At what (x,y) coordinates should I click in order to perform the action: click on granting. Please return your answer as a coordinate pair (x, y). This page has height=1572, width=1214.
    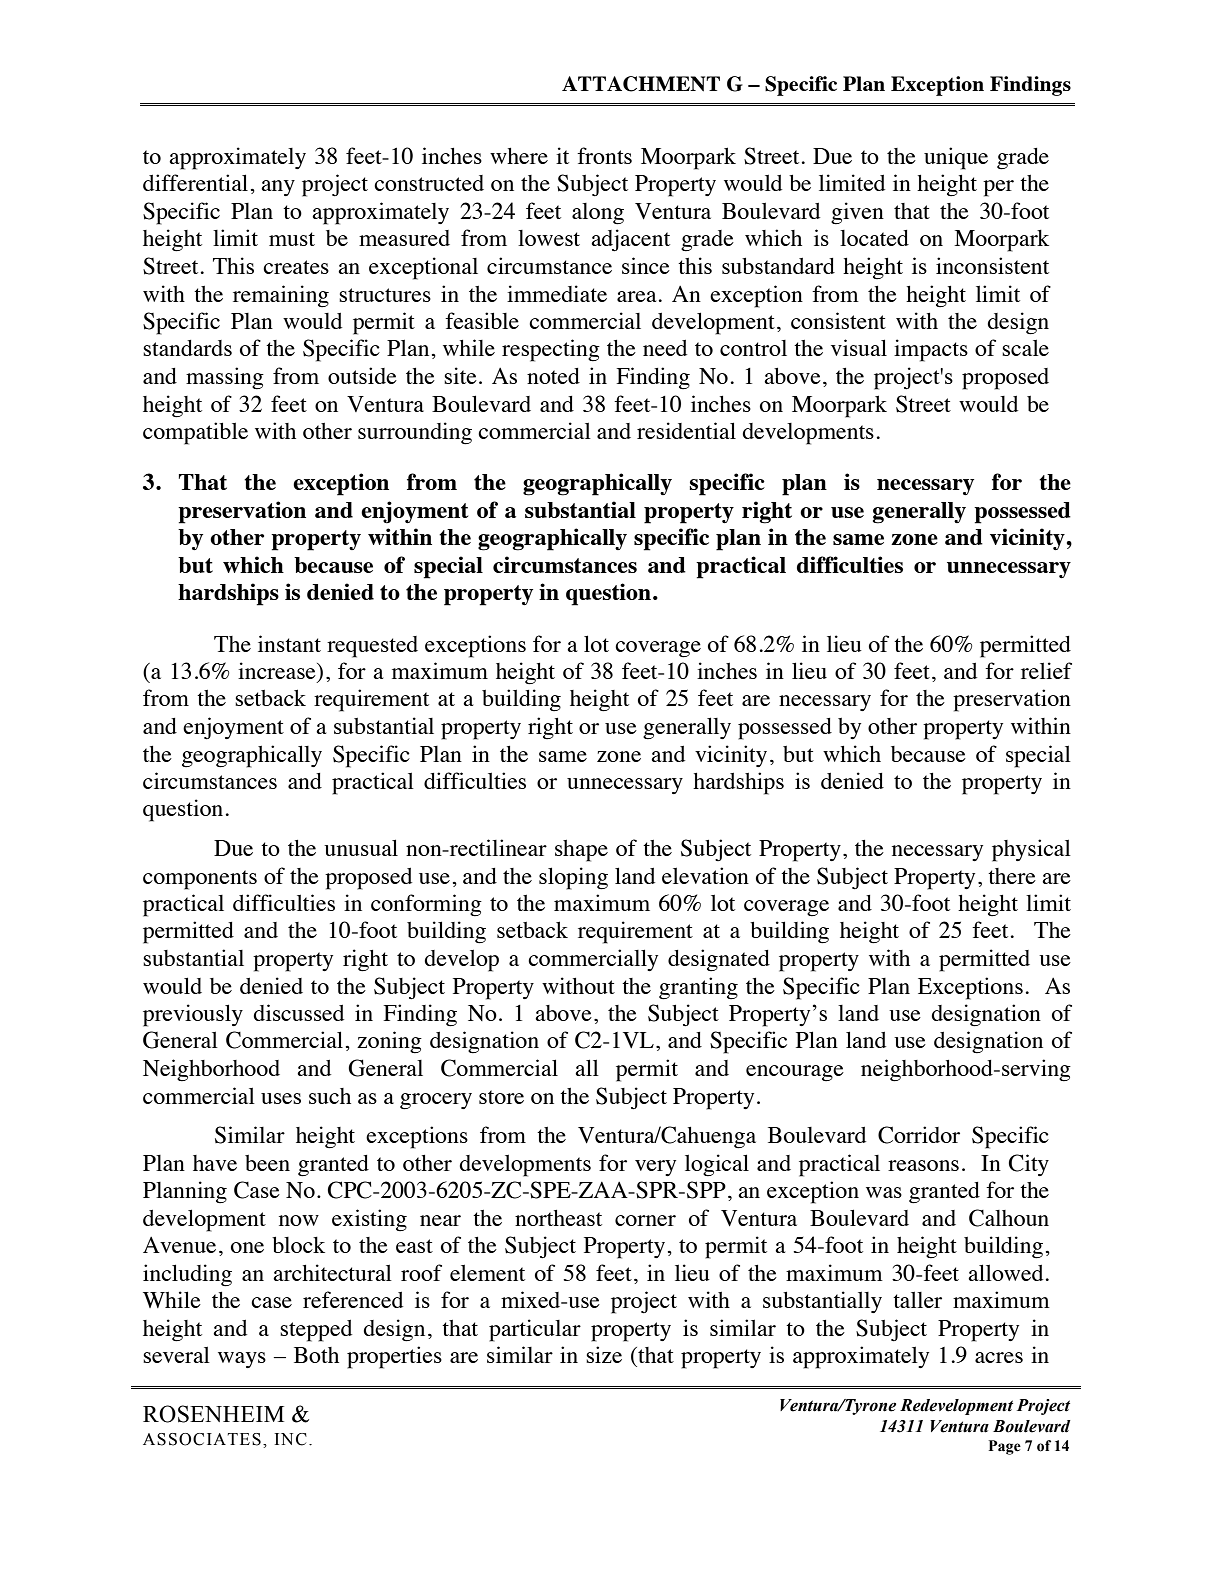
    Looking at the image, I should click on (698, 988).
